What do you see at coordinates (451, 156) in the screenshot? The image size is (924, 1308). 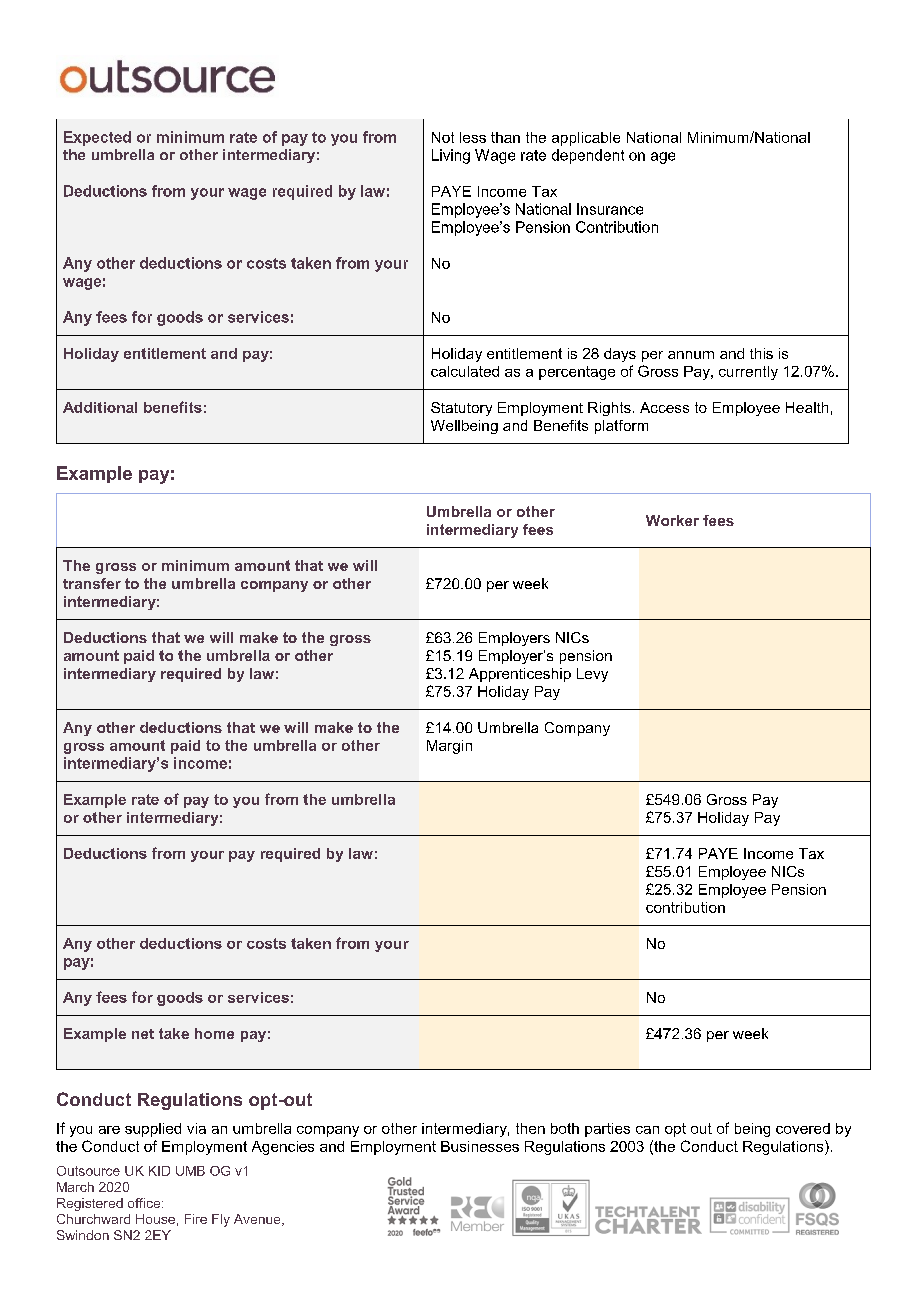 I see `Living` at bounding box center [451, 156].
